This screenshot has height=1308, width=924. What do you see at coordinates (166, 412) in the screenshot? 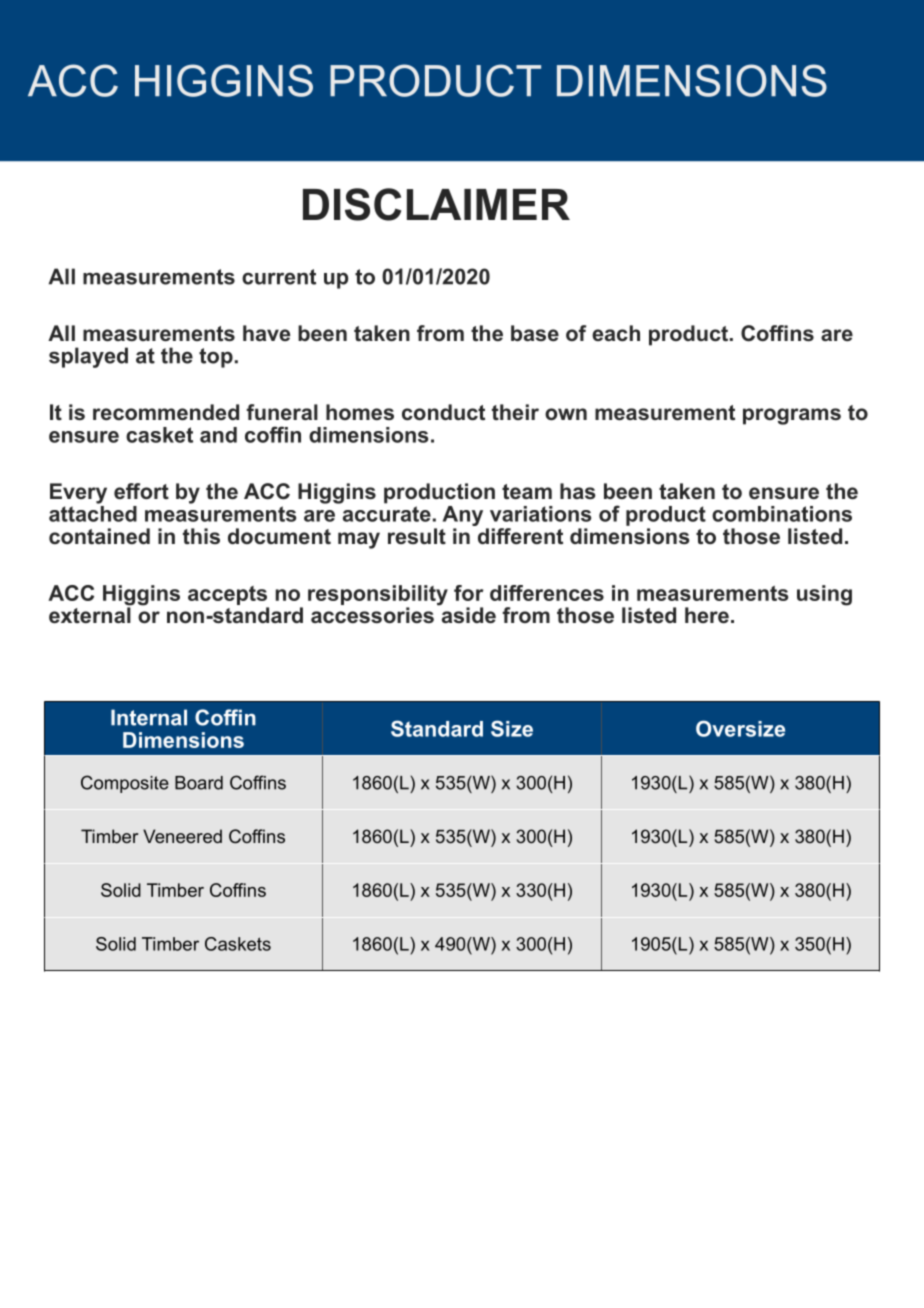
I see `recommended` at bounding box center [166, 412].
